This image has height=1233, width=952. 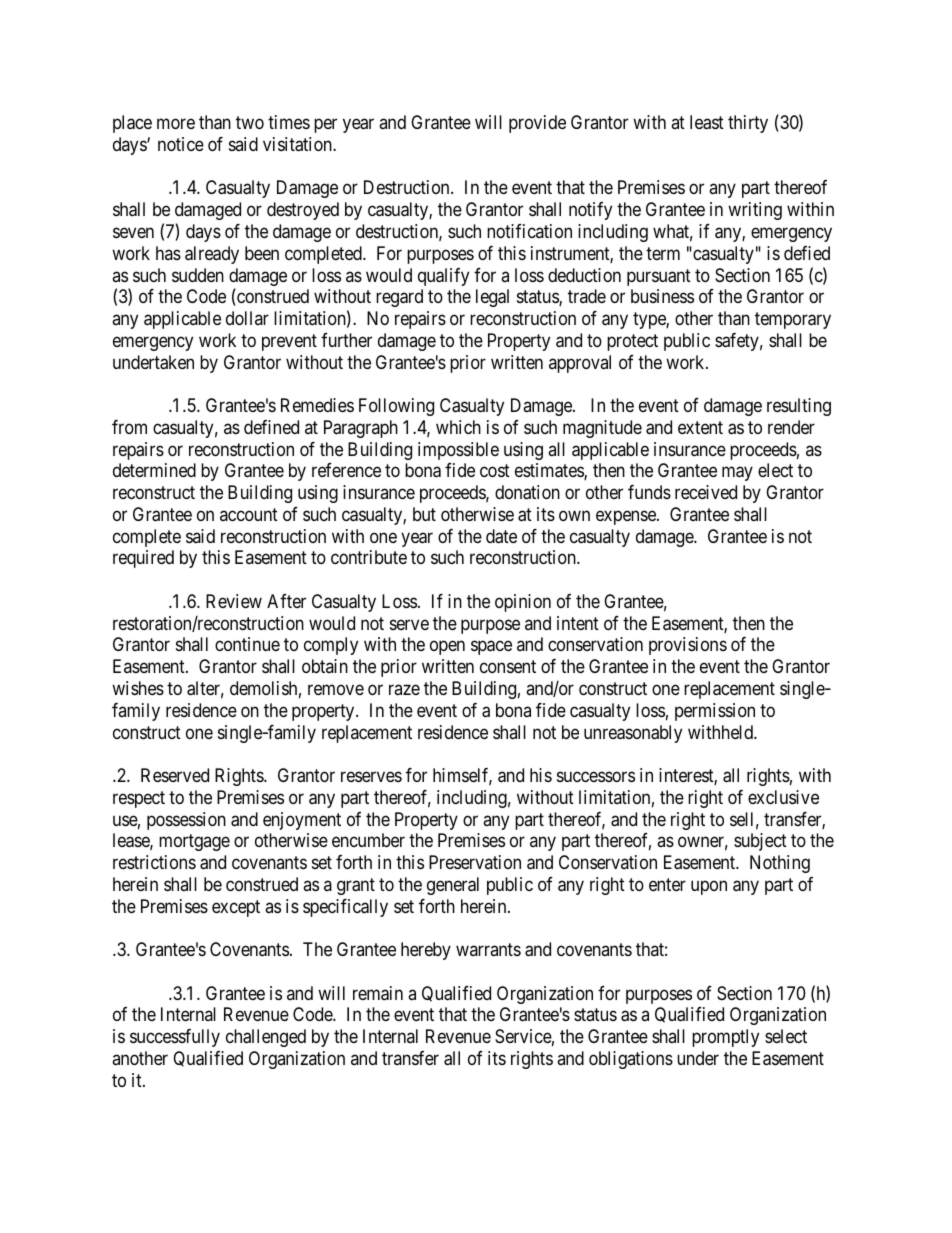 I want to click on notice, so click(x=181, y=144).
